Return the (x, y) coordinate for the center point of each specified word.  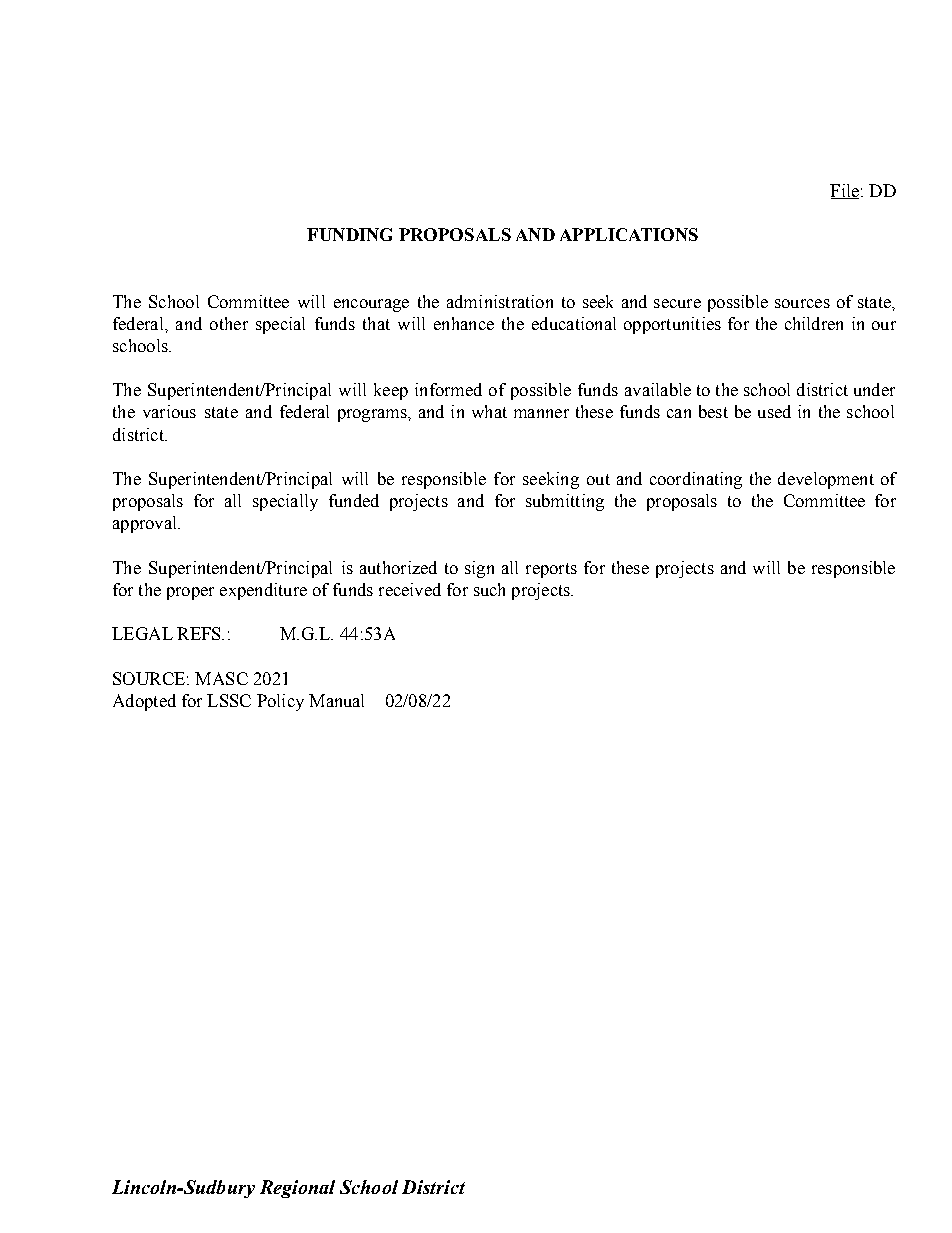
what (489, 411)
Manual (336, 700)
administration (500, 301)
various (169, 411)
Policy (280, 702)
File (844, 191)
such (489, 589)
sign (479, 569)
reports (551, 570)
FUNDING (349, 234)
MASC (221, 678)
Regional (297, 1189)
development (826, 480)
